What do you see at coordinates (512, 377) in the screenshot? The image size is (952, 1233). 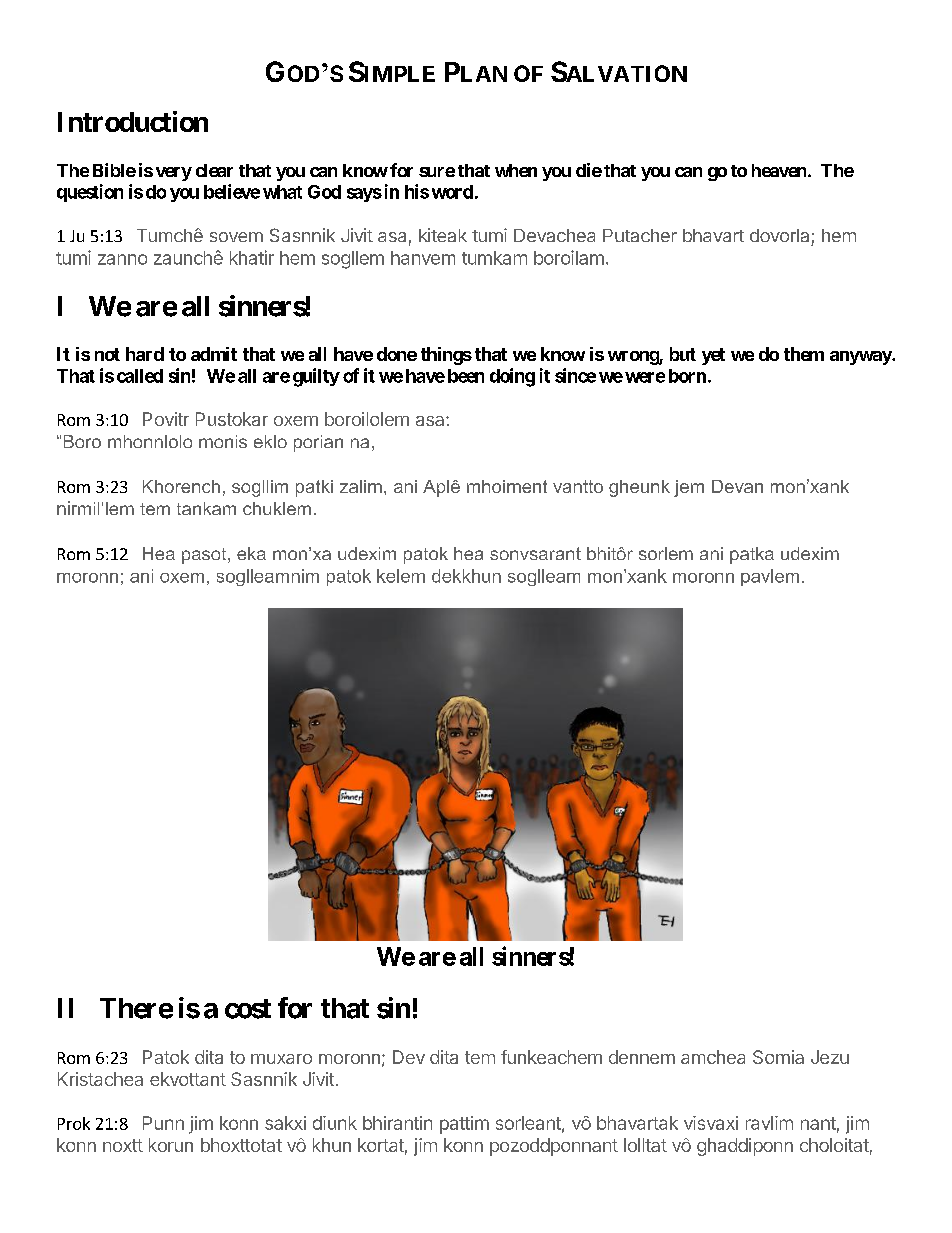 I see `doing` at bounding box center [512, 377].
